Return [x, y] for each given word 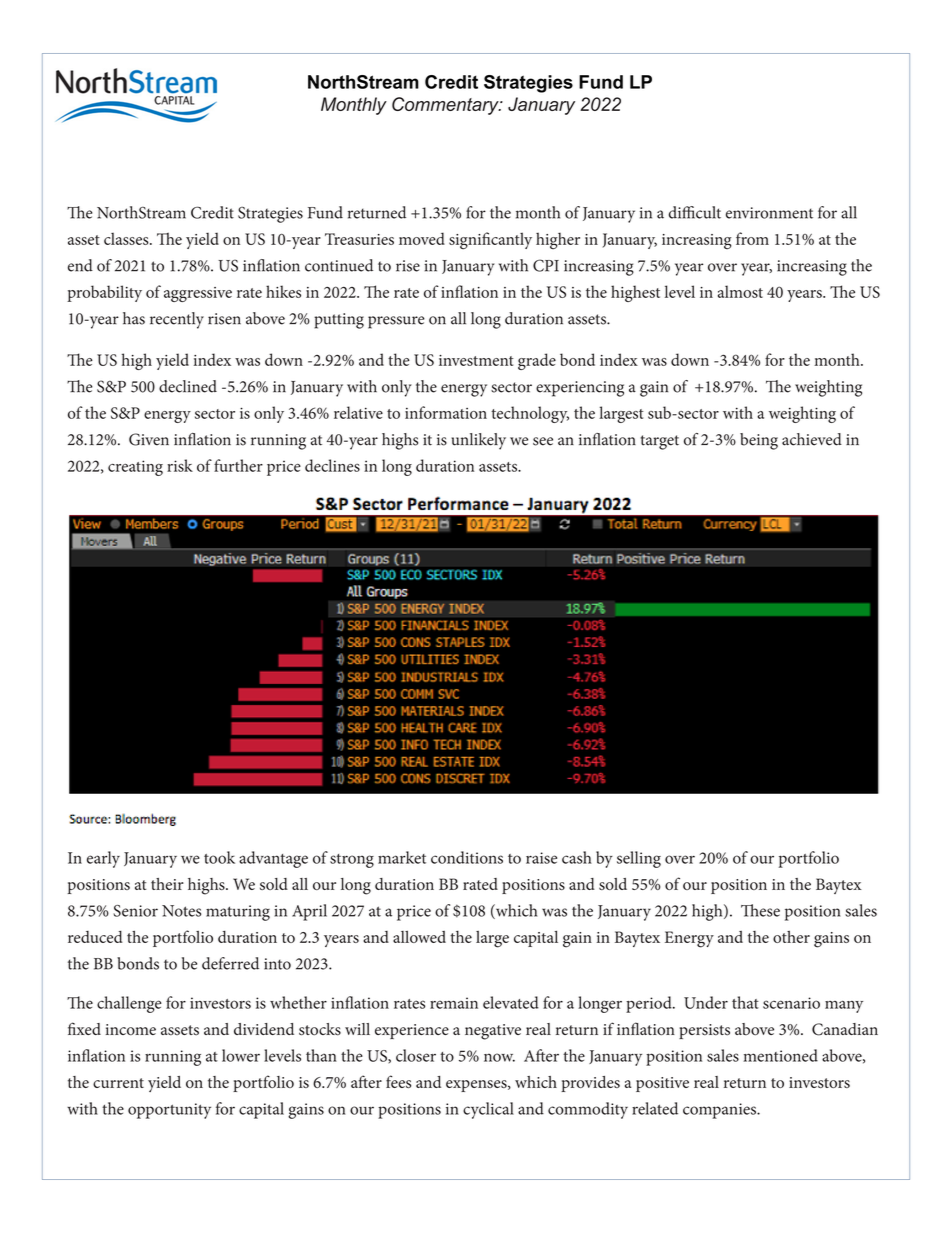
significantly [490, 240]
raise [541, 858]
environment [769, 213]
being [759, 441]
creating [135, 468]
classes [127, 239]
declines [332, 465]
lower [241, 1055]
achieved [812, 439]
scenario [791, 1003]
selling [639, 859]
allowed [419, 937]
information [446, 412]
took [219, 857]
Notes [181, 911]
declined [188, 386]
